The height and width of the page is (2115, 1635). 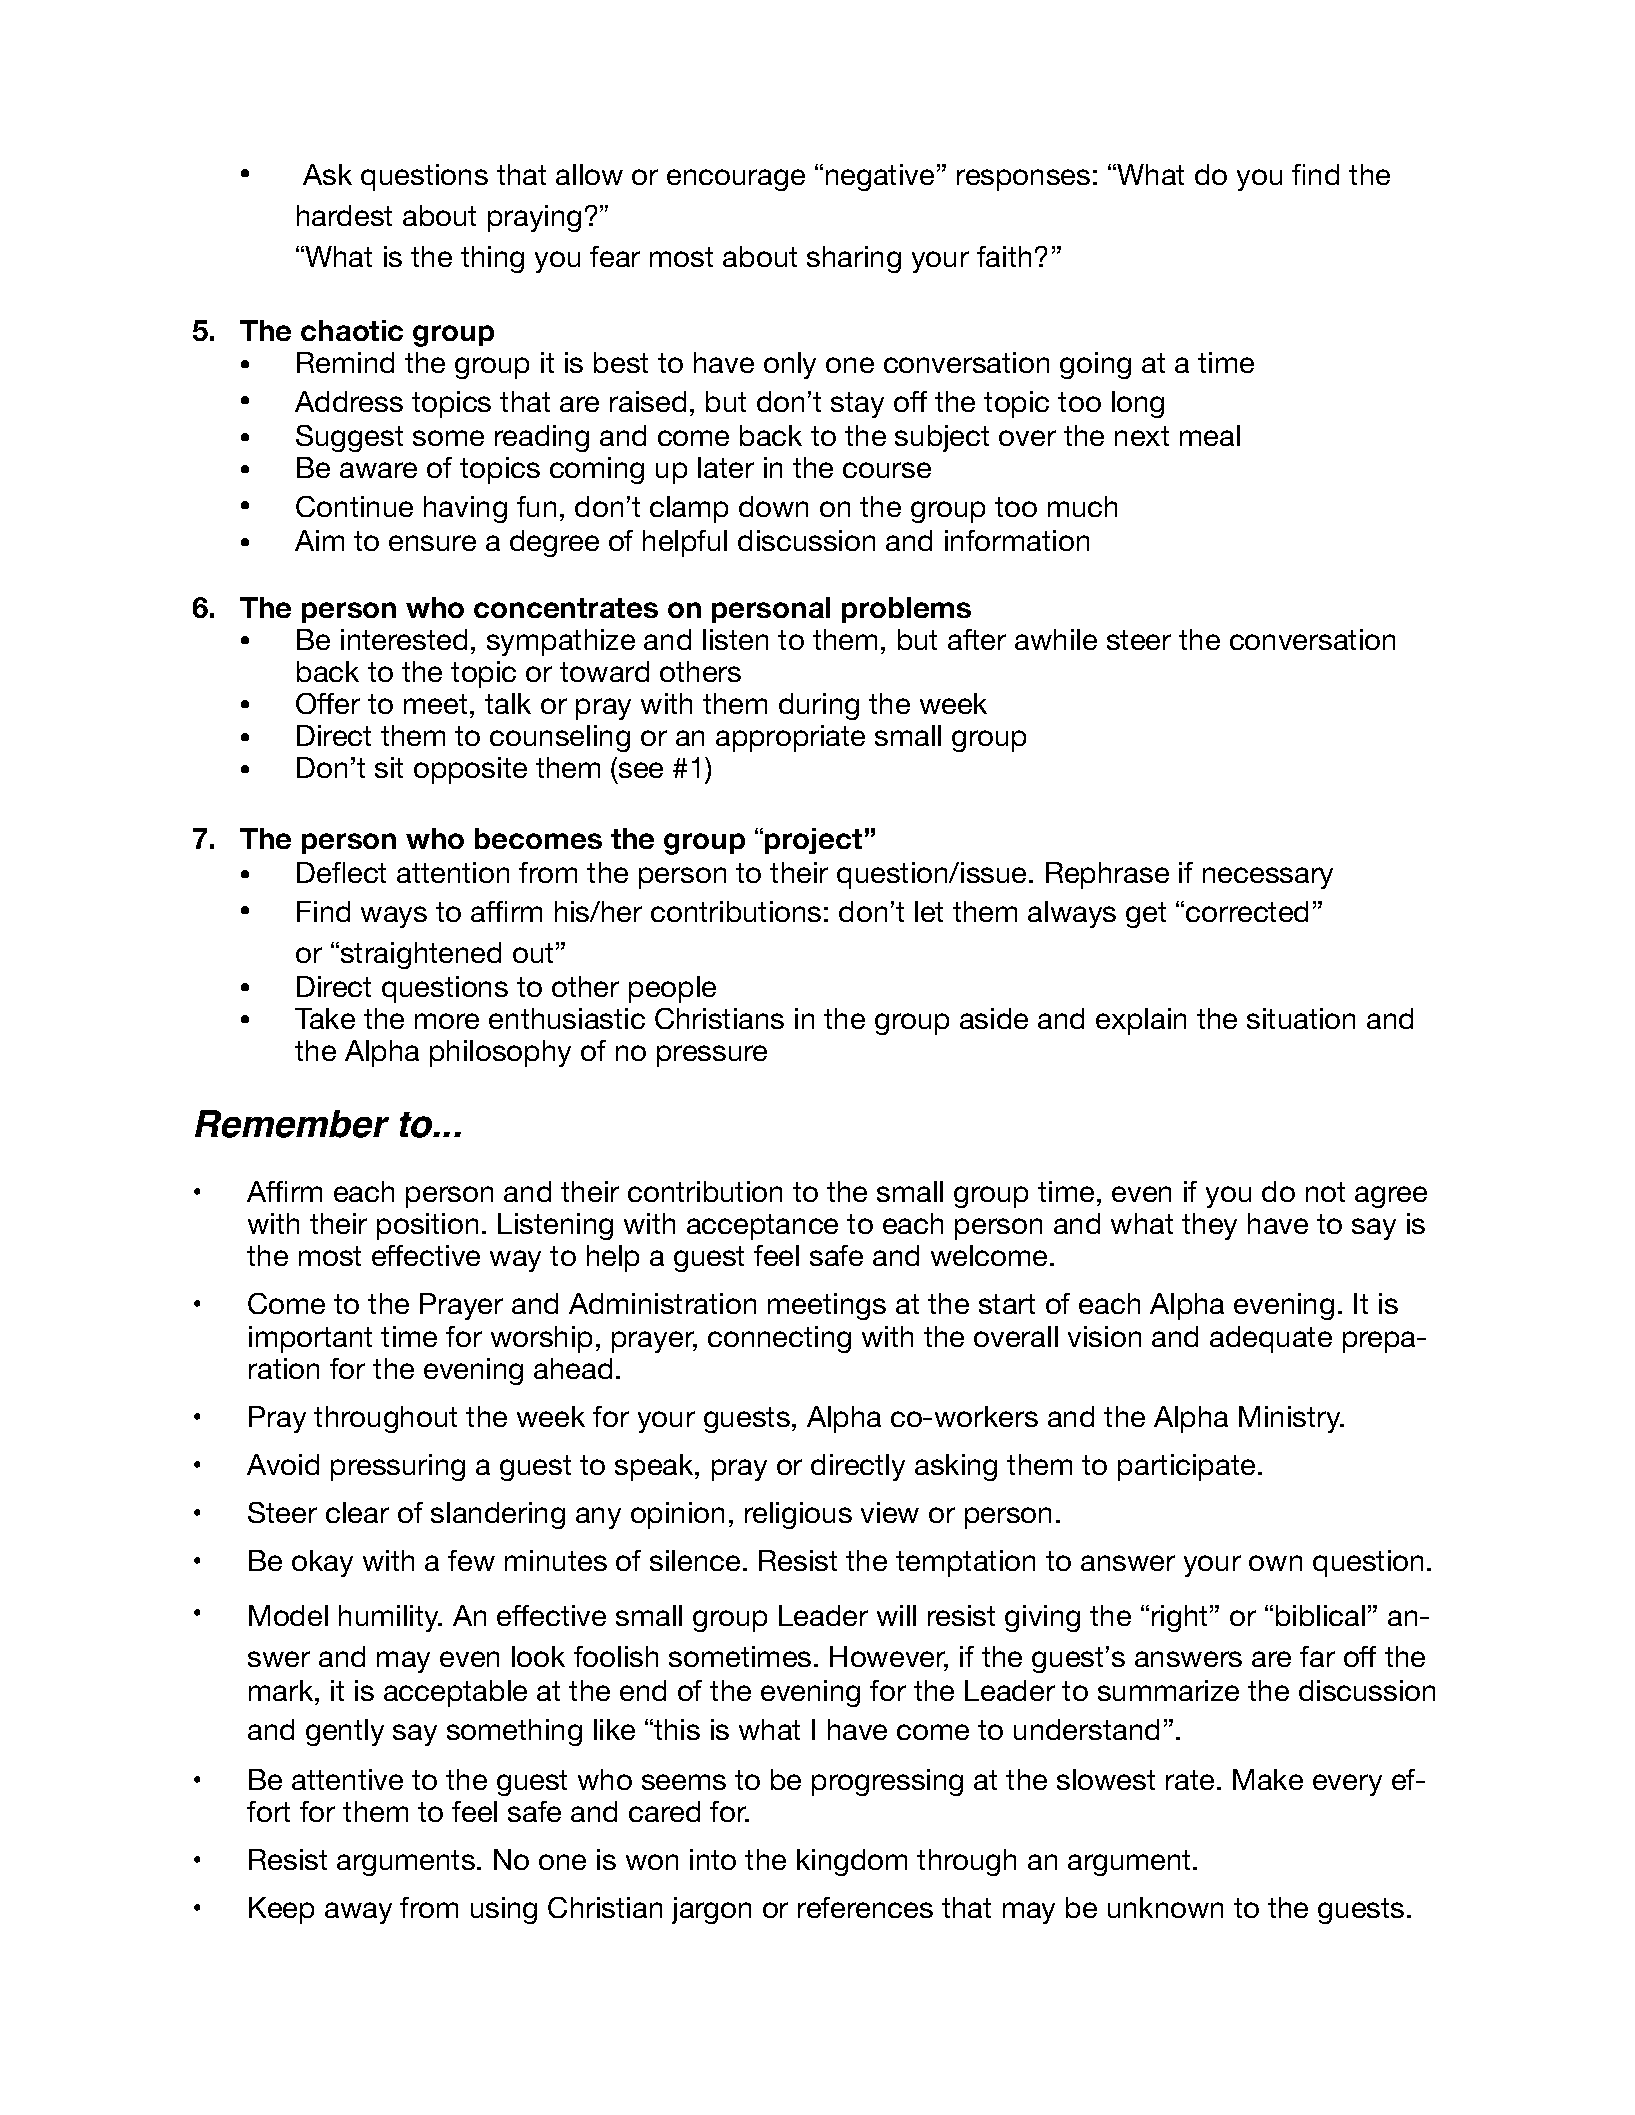 I want to click on hardest, so click(x=344, y=215).
